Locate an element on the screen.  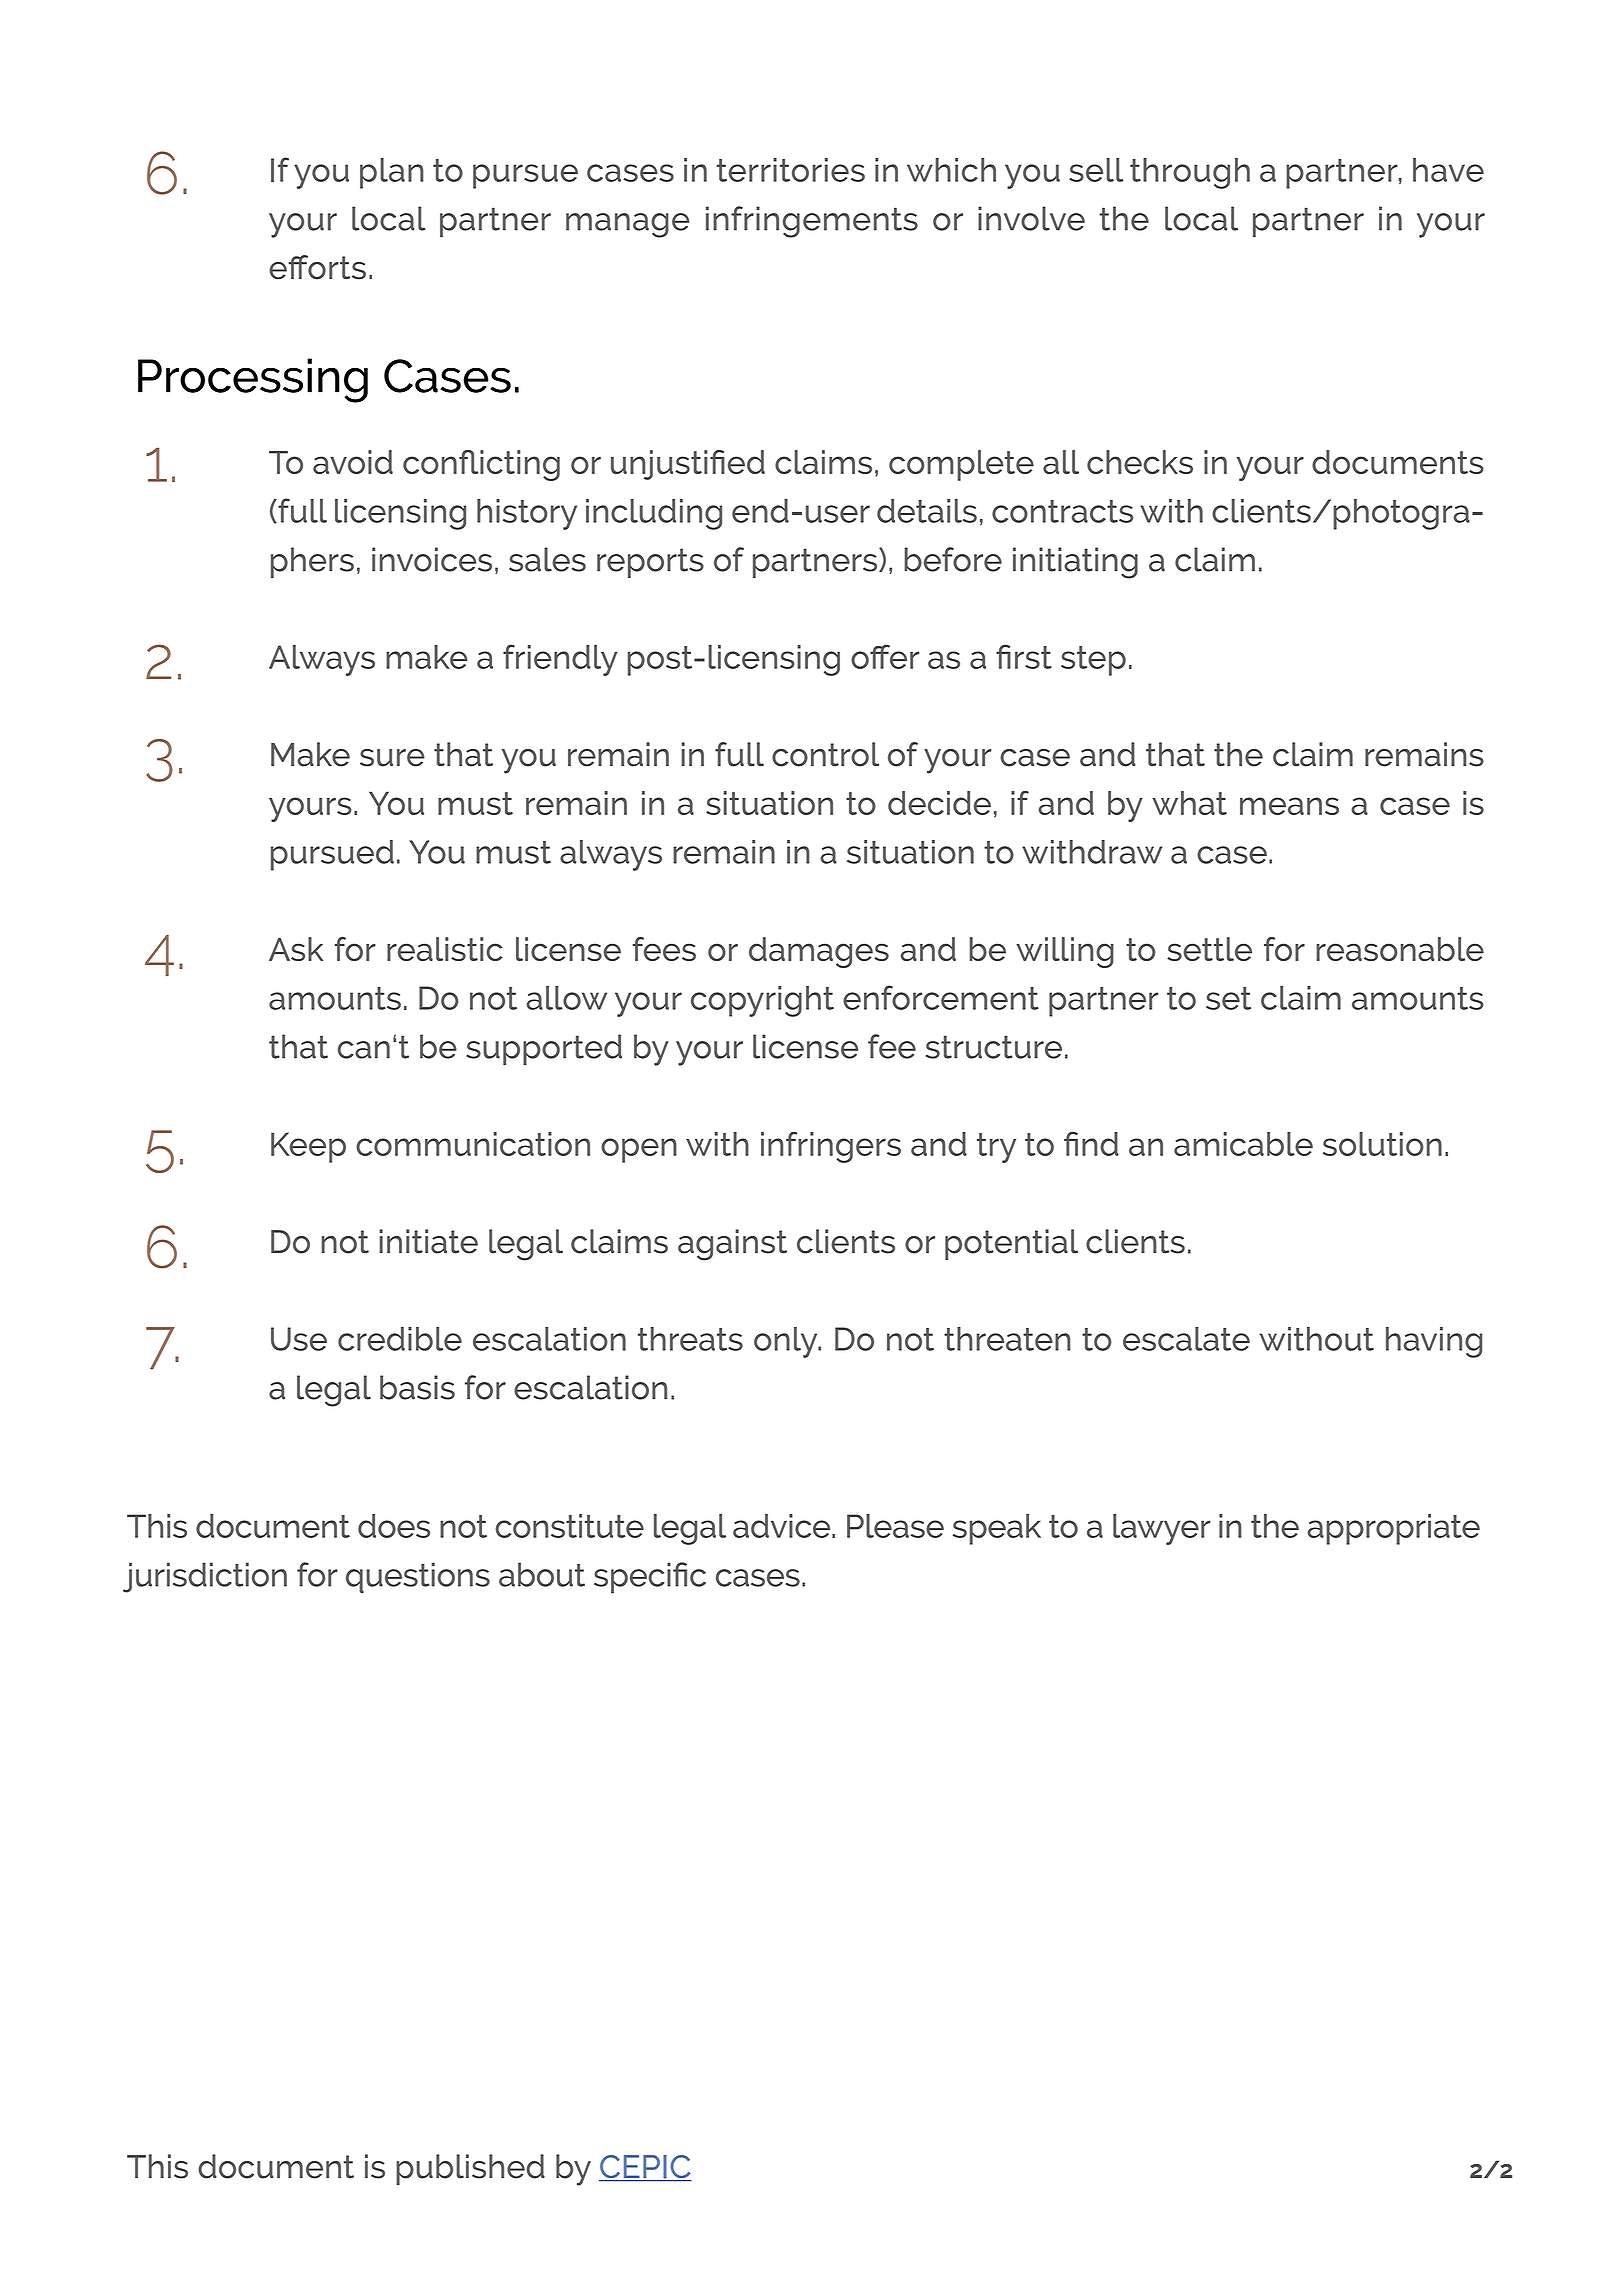
through is located at coordinates (1190, 173).
